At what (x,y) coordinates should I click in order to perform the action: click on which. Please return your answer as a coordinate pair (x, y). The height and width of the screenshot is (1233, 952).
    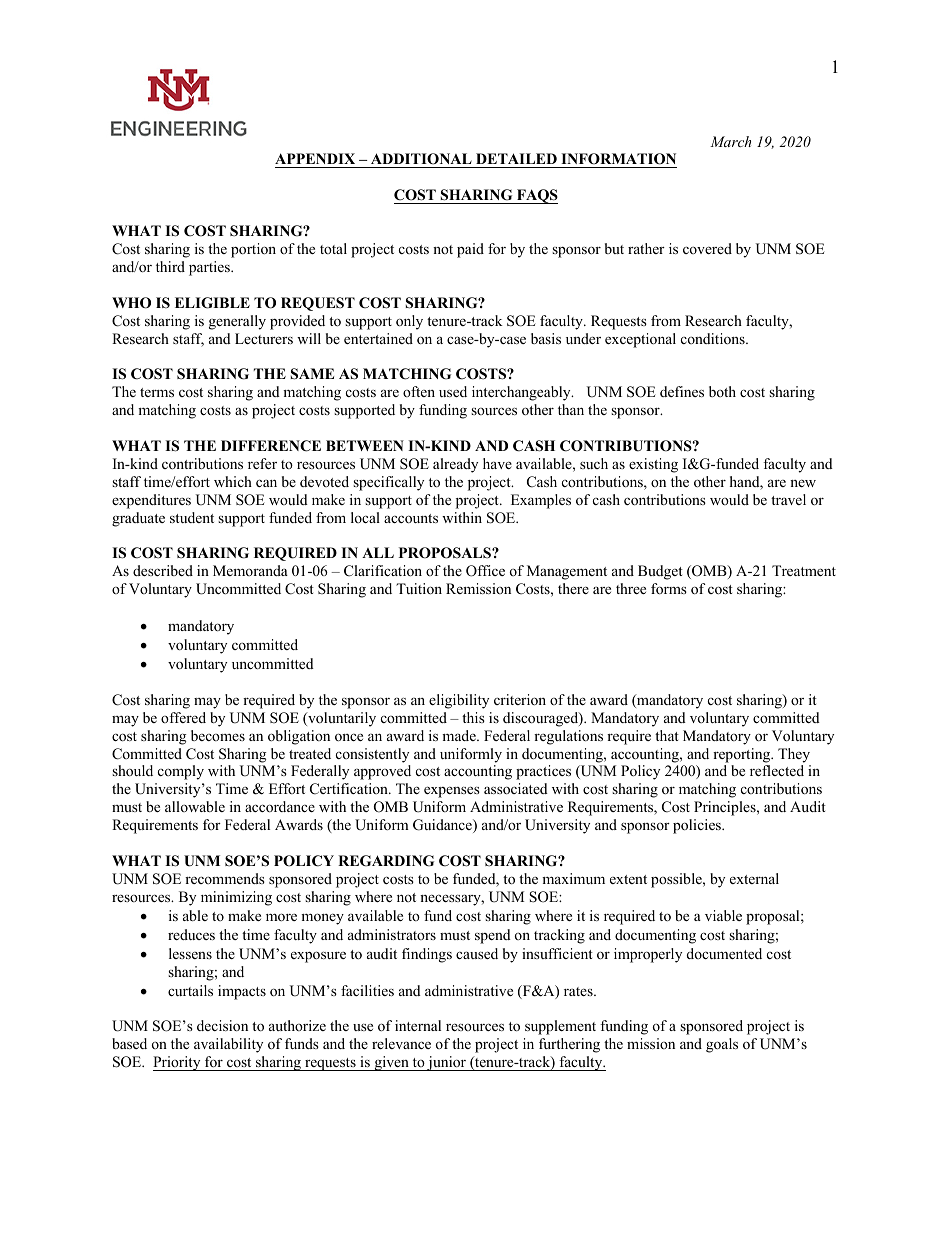
    Looking at the image, I should click on (233, 481).
